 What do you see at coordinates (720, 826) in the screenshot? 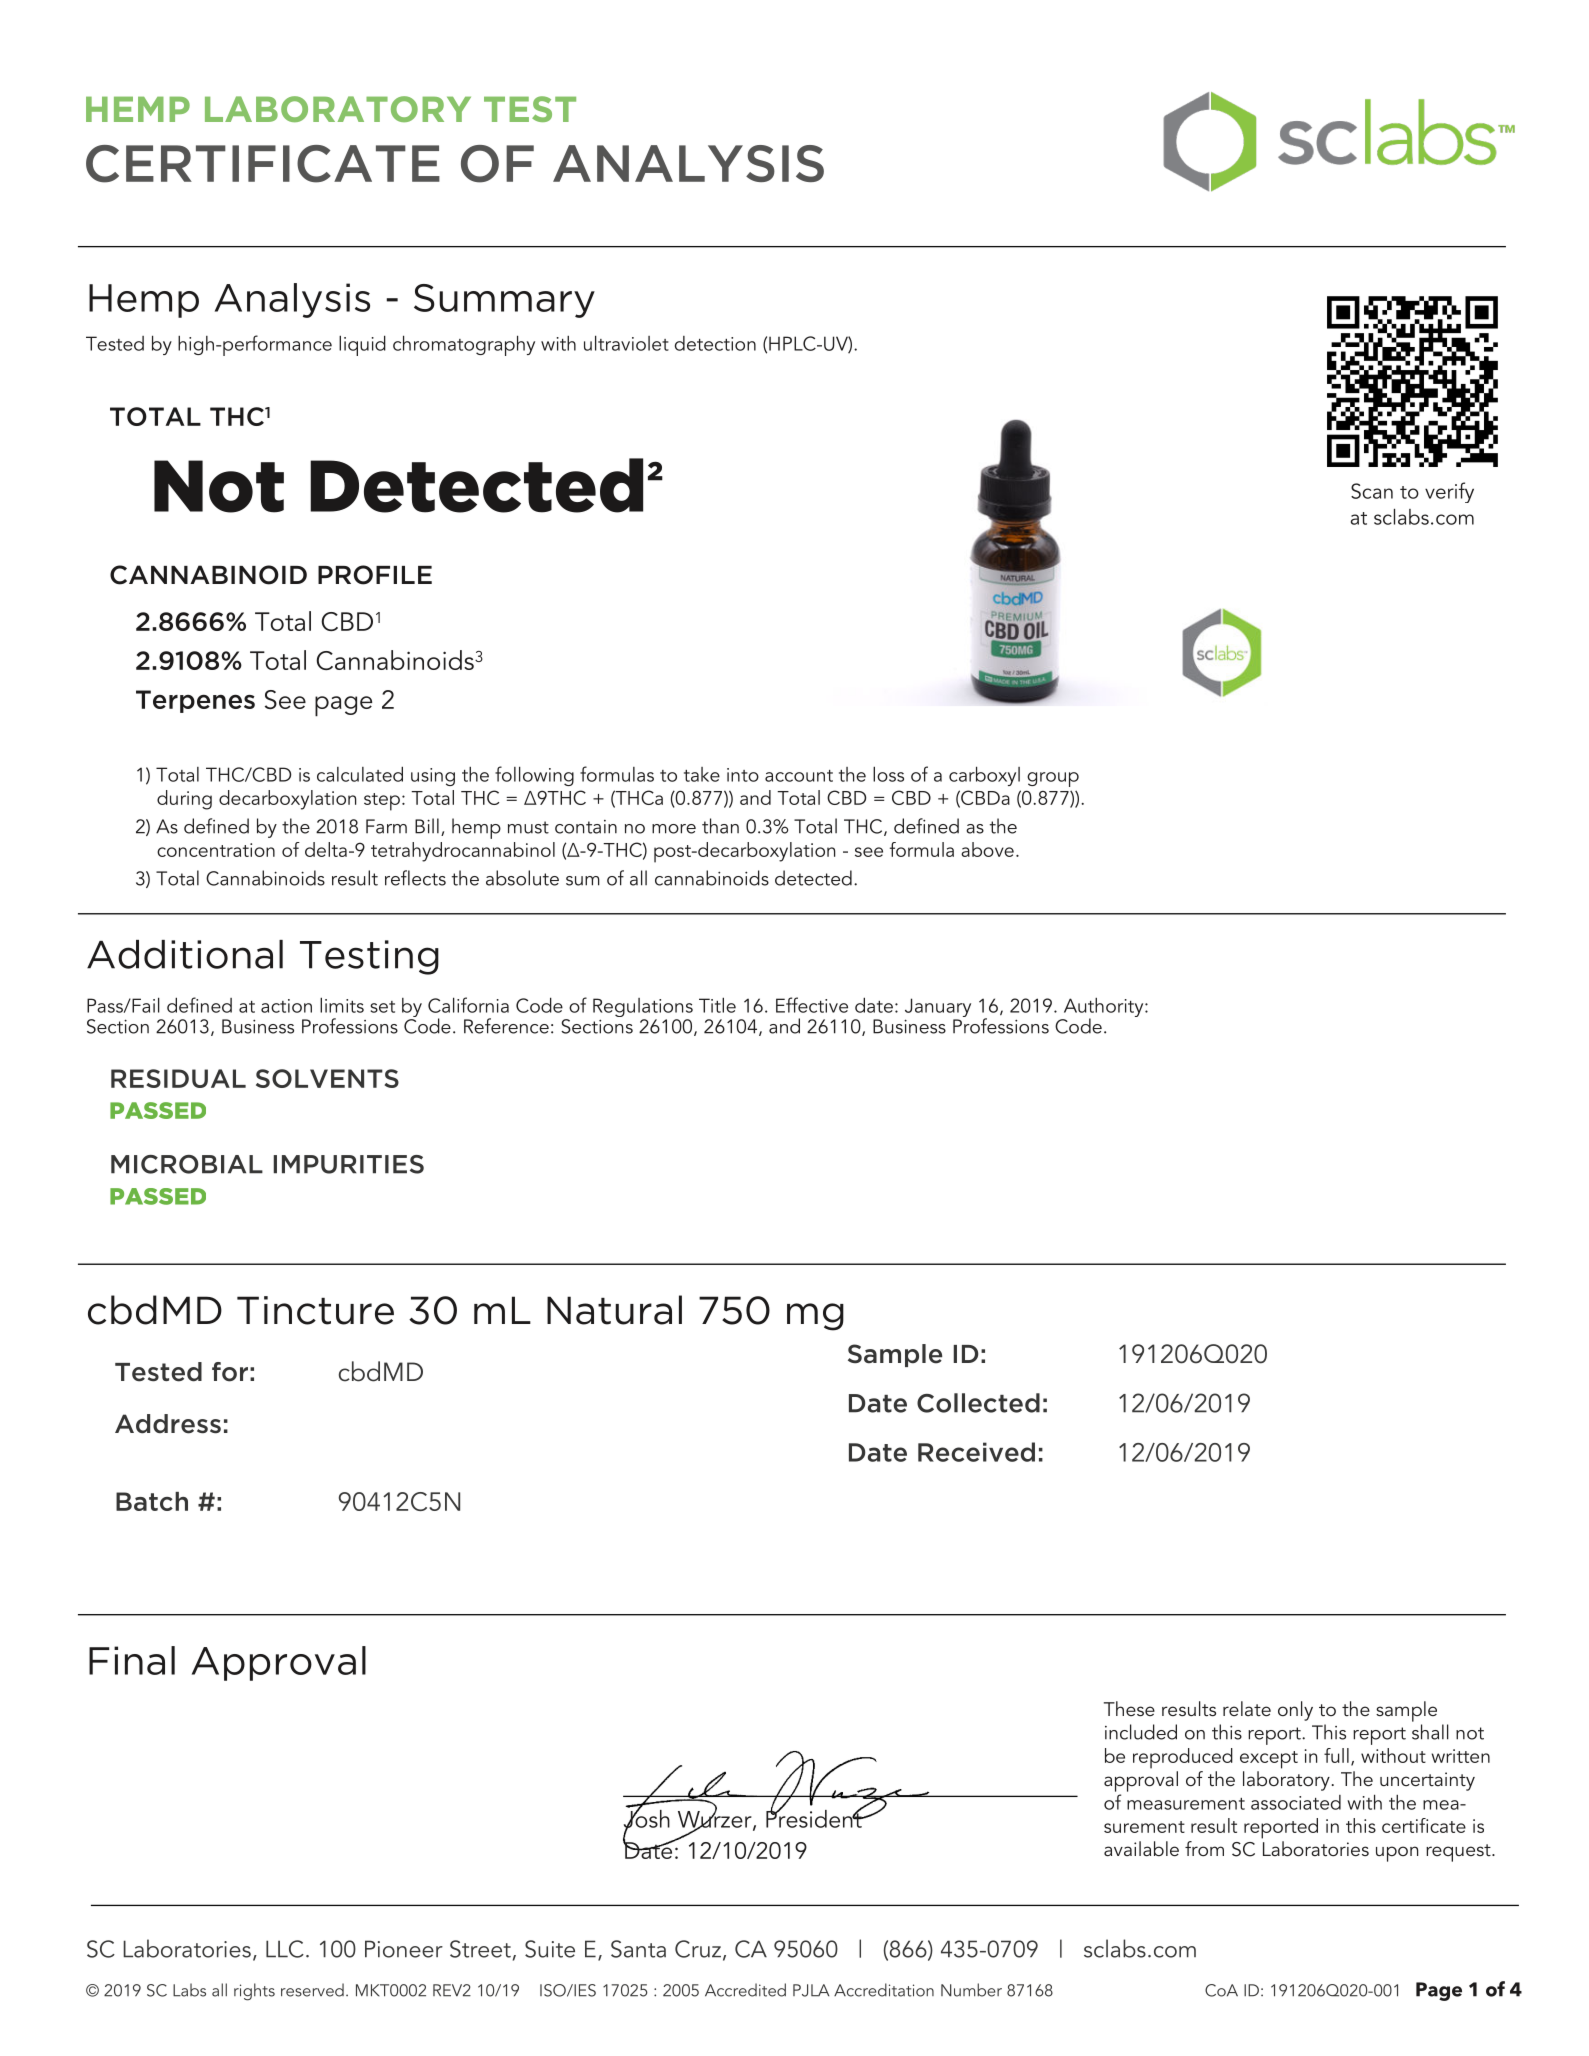
I see `than` at bounding box center [720, 826].
